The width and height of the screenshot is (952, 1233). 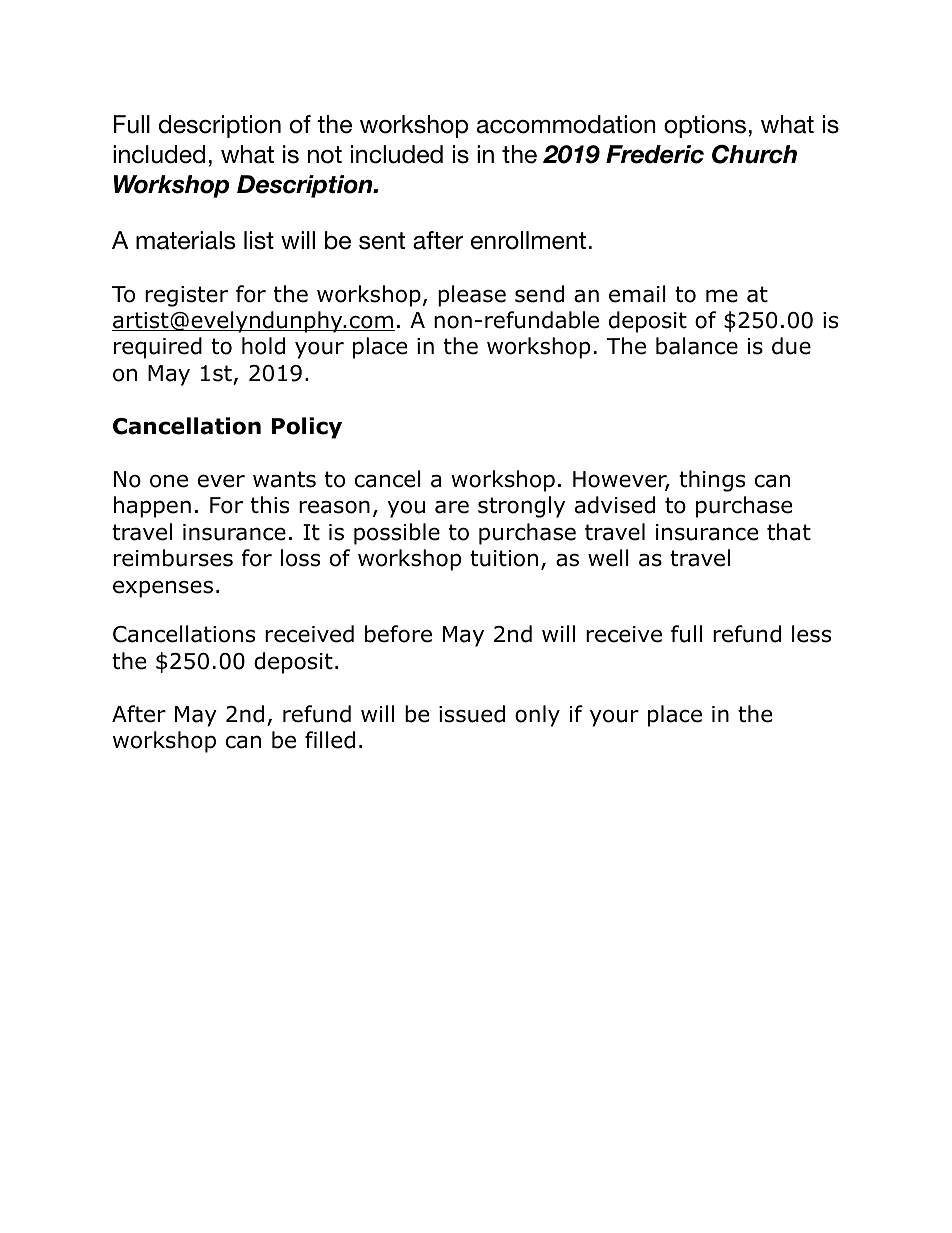 I want to click on issued, so click(x=472, y=714).
